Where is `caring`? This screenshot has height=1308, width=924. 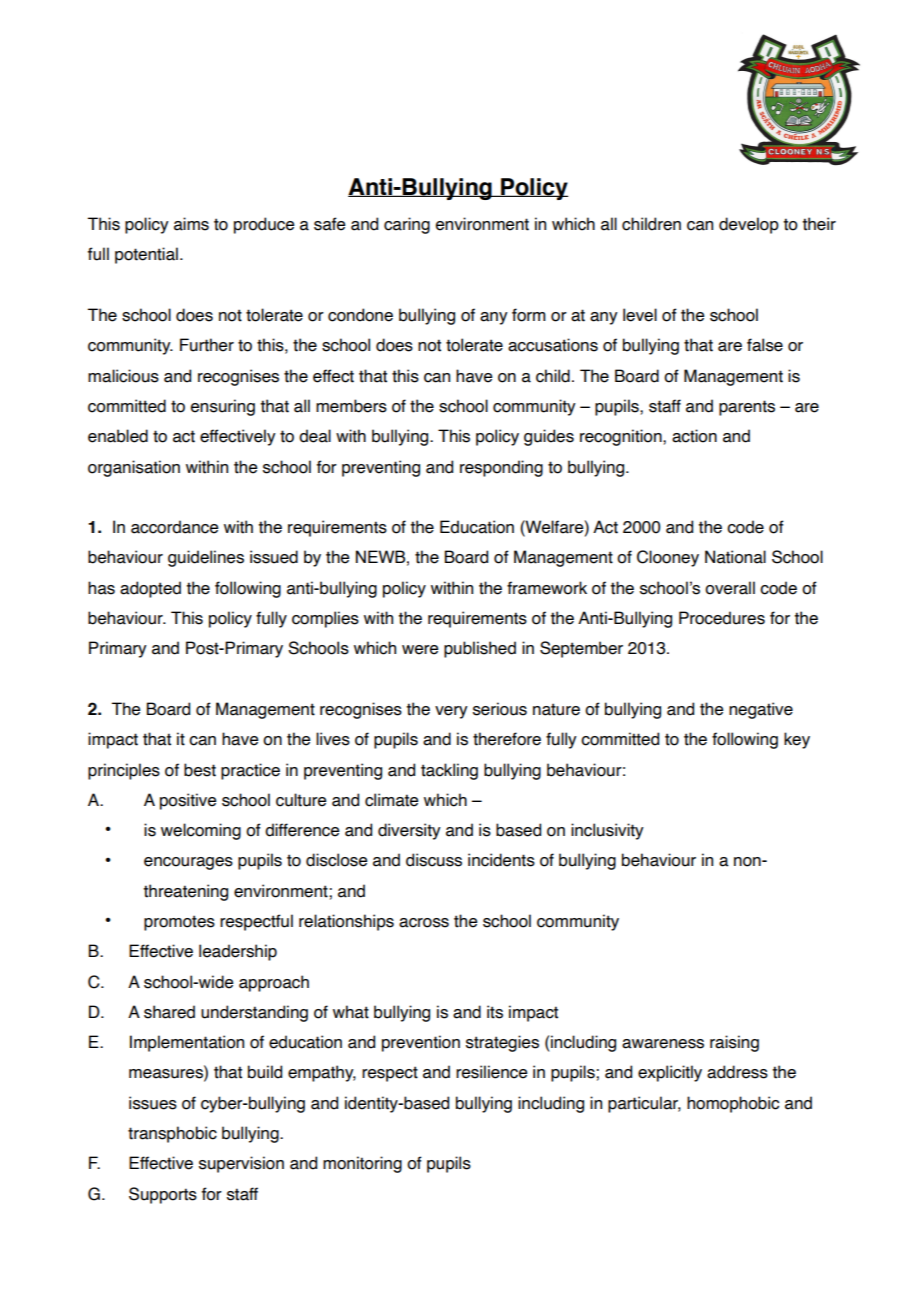 caring is located at coordinates (407, 225).
